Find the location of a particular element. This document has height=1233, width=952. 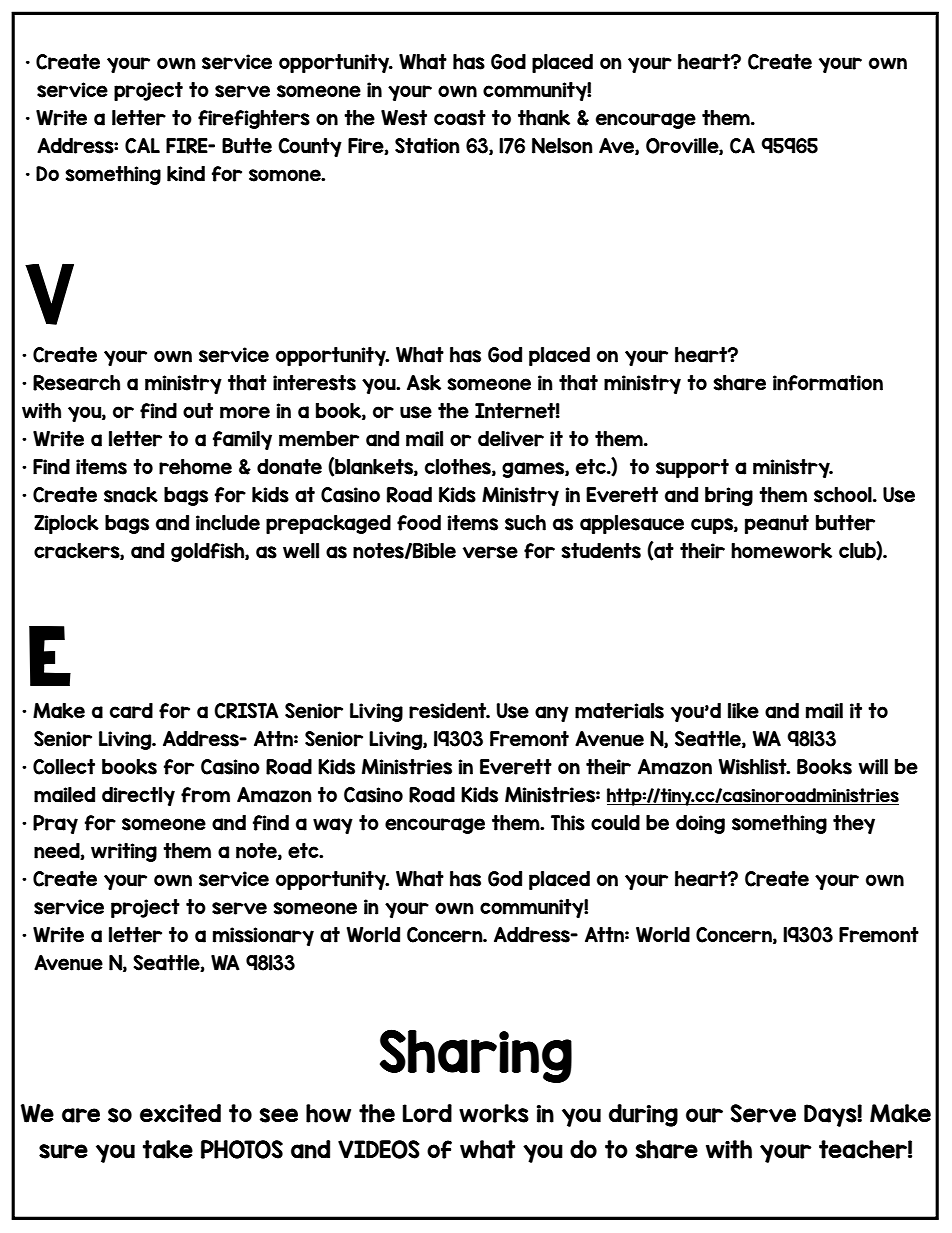

resident is located at coordinates (449, 711).
